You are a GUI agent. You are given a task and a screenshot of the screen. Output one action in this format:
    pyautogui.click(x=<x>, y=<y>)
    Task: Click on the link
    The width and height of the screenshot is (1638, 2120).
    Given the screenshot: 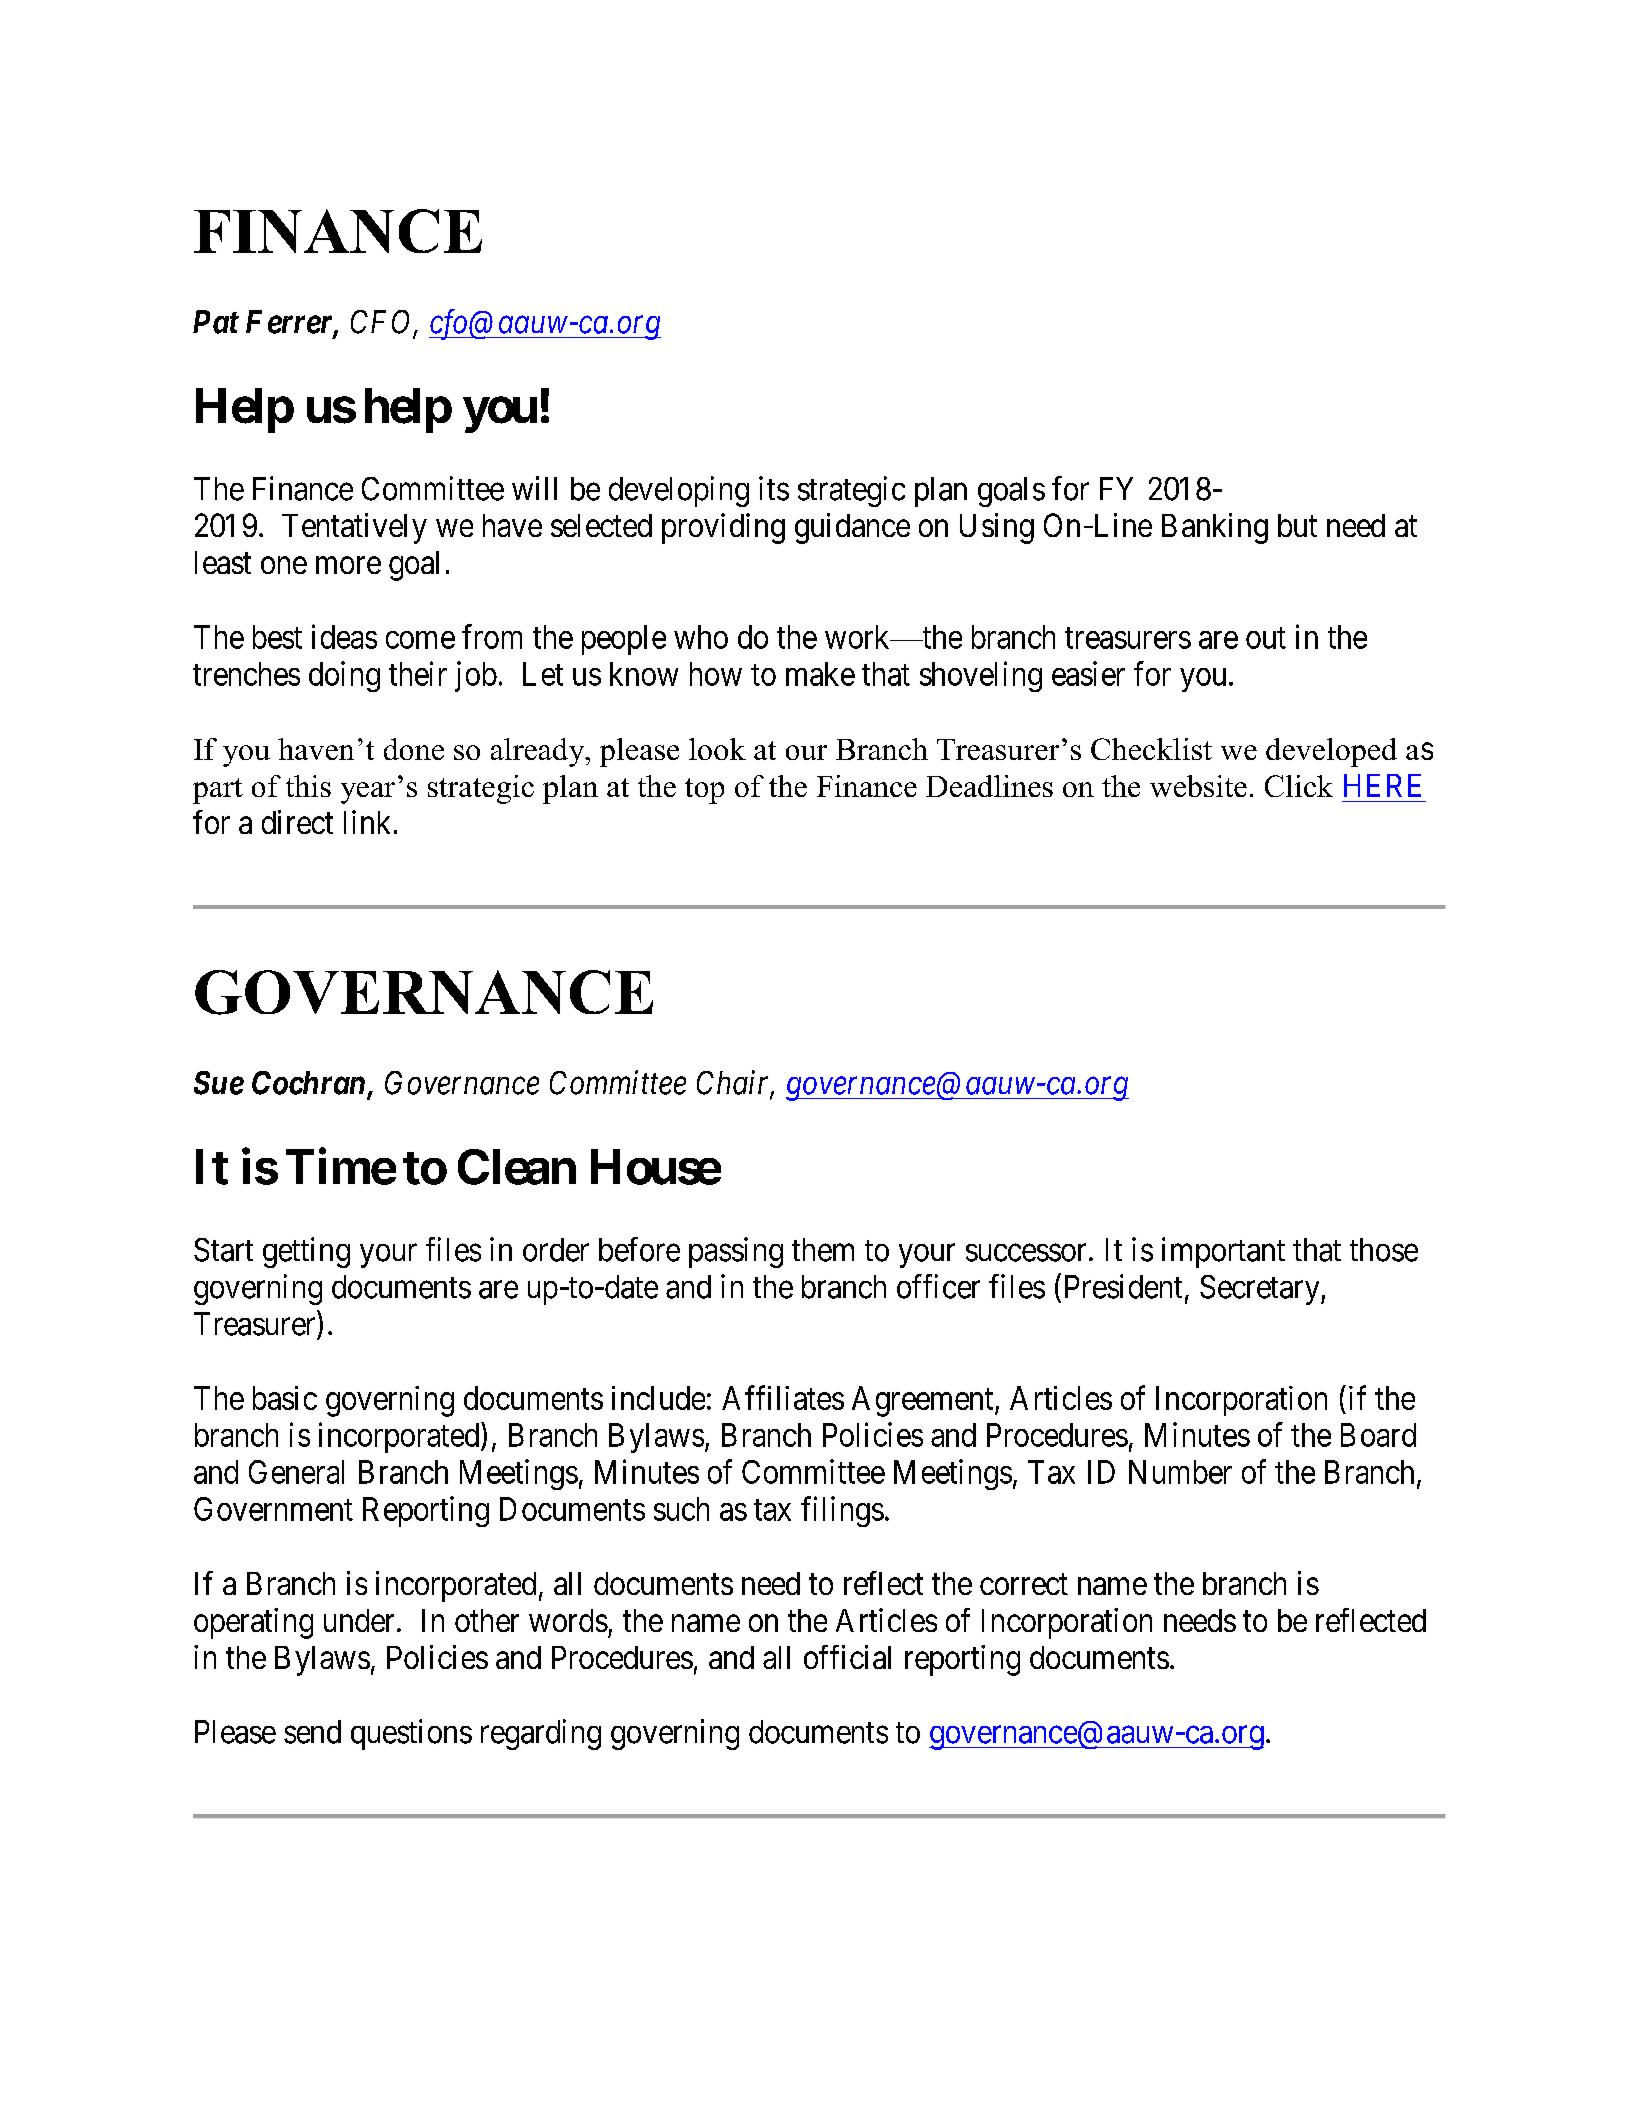 What is the action you would take?
    pyautogui.click(x=367, y=822)
